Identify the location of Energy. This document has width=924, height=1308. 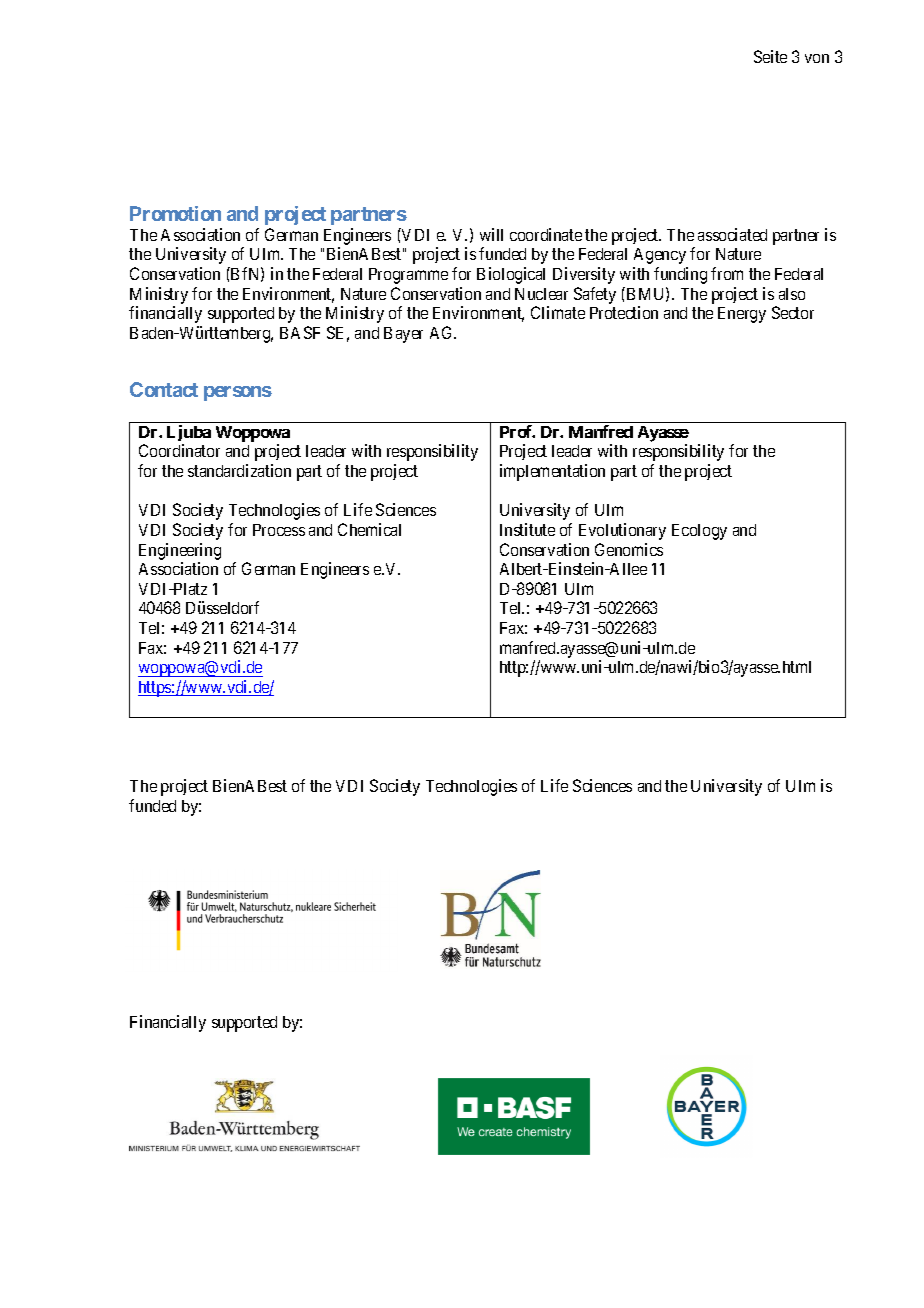
(742, 315).
